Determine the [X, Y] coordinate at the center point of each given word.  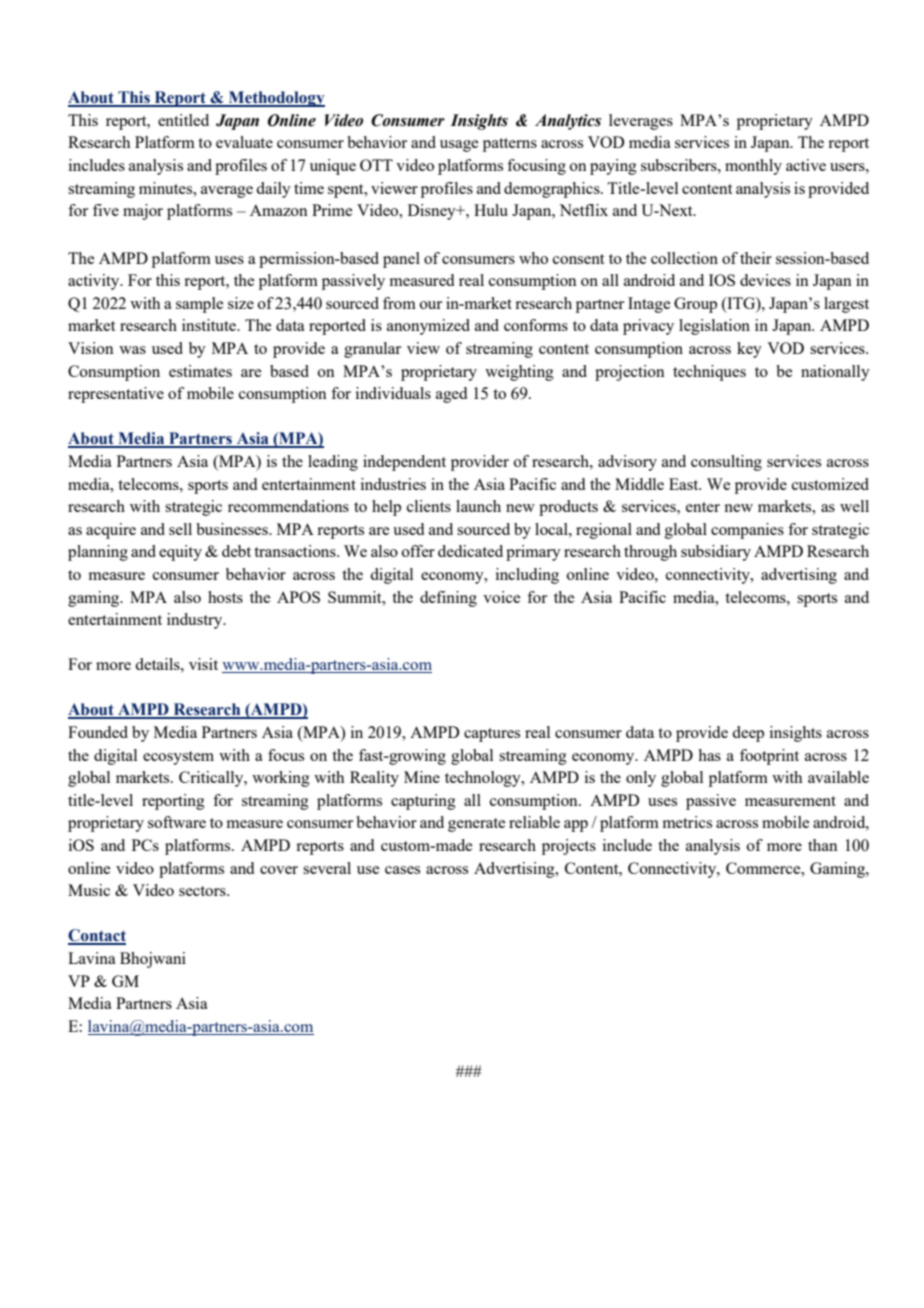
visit [203, 664]
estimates [200, 371]
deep [748, 734]
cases [402, 870]
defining [448, 599]
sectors [203, 891]
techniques [709, 373]
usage [459, 146]
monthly [753, 167]
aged [451, 395]
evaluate [244, 142]
